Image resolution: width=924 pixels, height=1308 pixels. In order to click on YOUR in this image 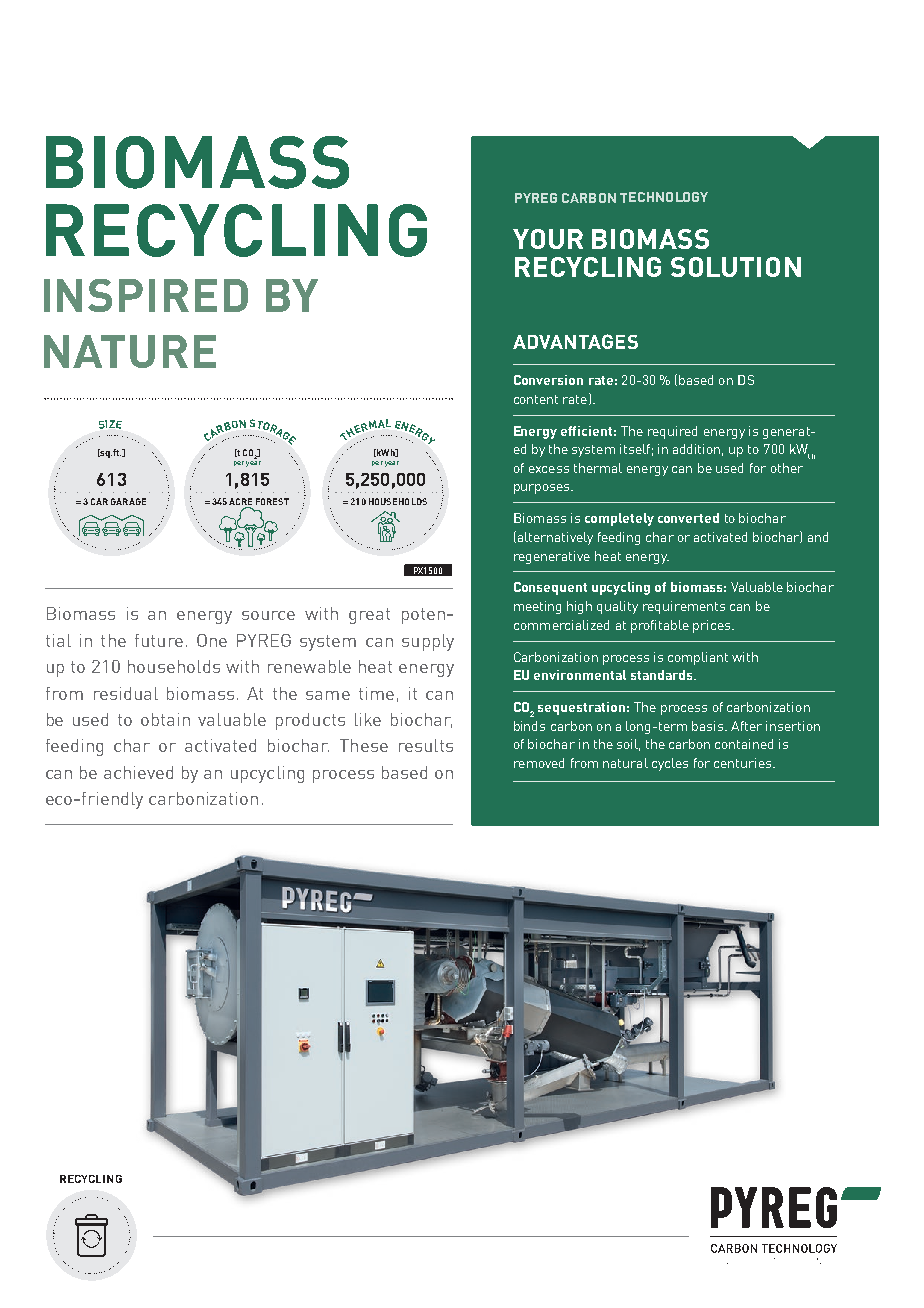, I will do `click(548, 239)`.
